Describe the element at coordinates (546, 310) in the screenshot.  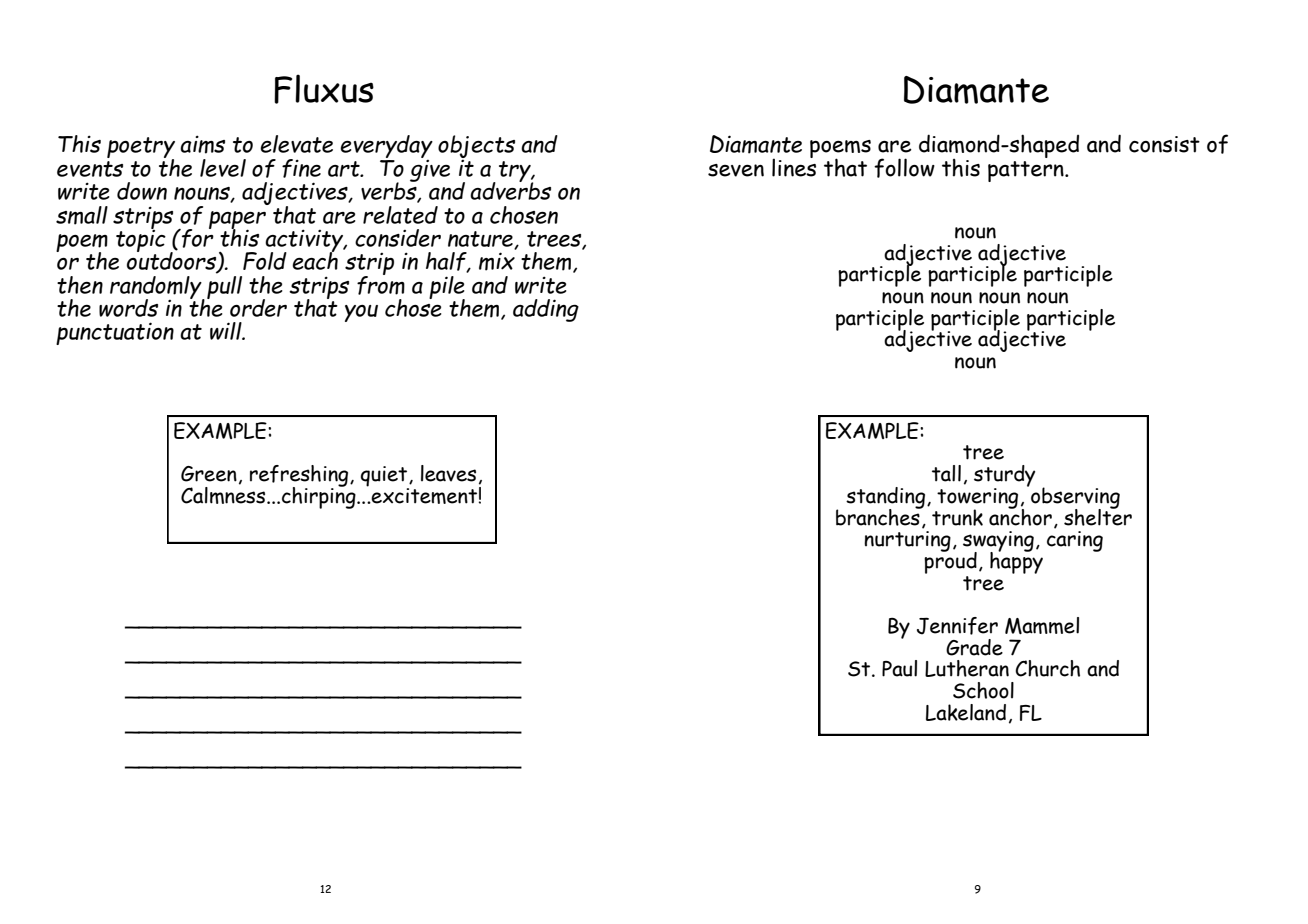
I see `adding` at that location.
